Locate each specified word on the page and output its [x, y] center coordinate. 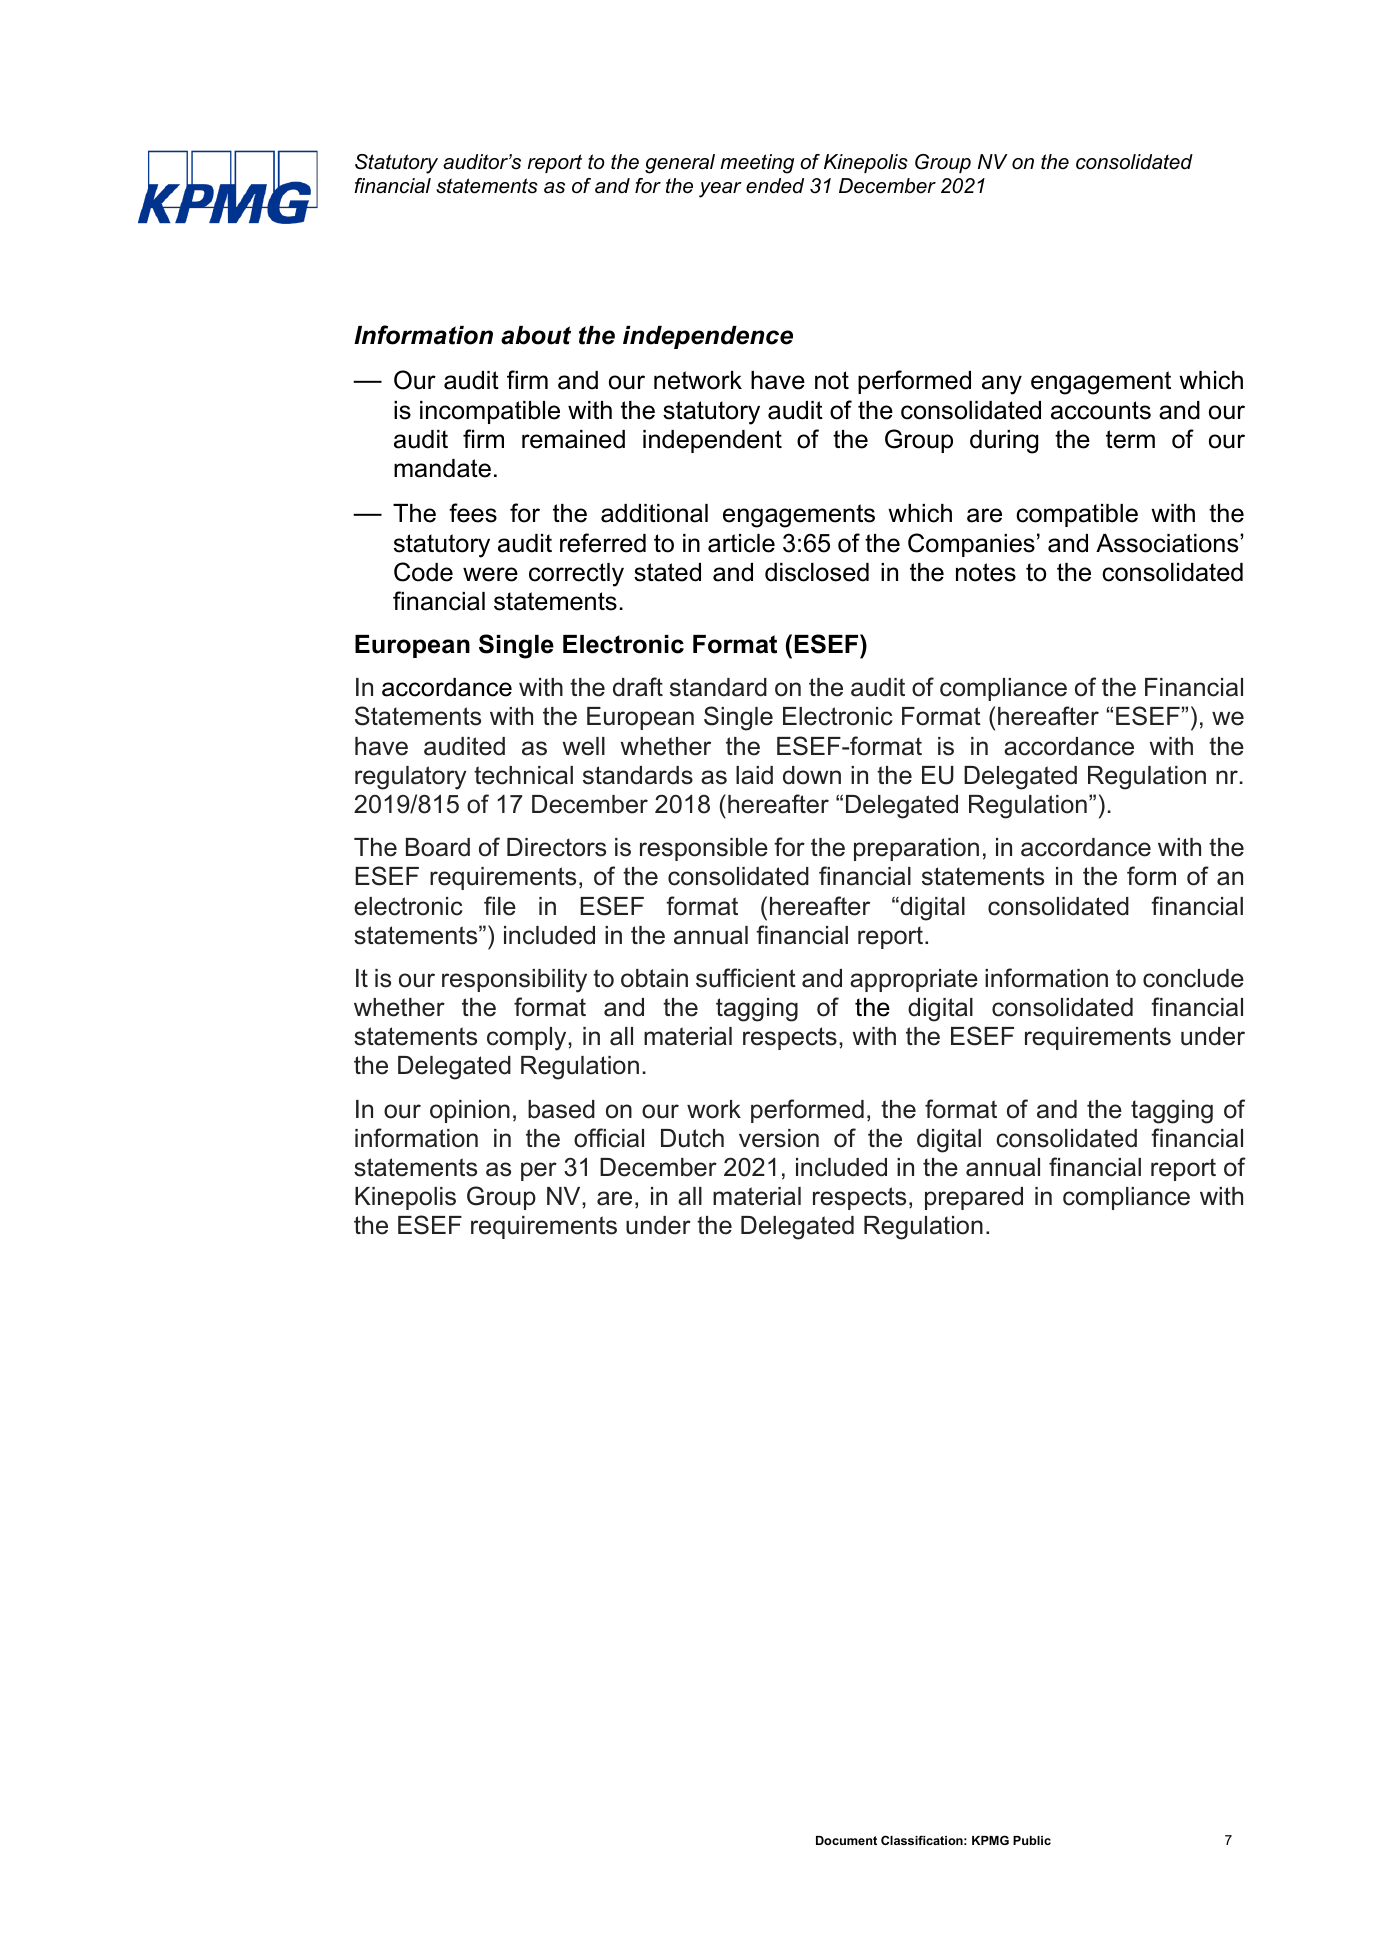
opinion [470, 1111]
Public [1032, 1840]
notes [986, 572]
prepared [974, 1198]
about [536, 335]
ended [775, 186]
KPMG [990, 1840]
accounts [1101, 410]
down [812, 775]
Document [846, 1840]
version [779, 1138]
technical [523, 775]
